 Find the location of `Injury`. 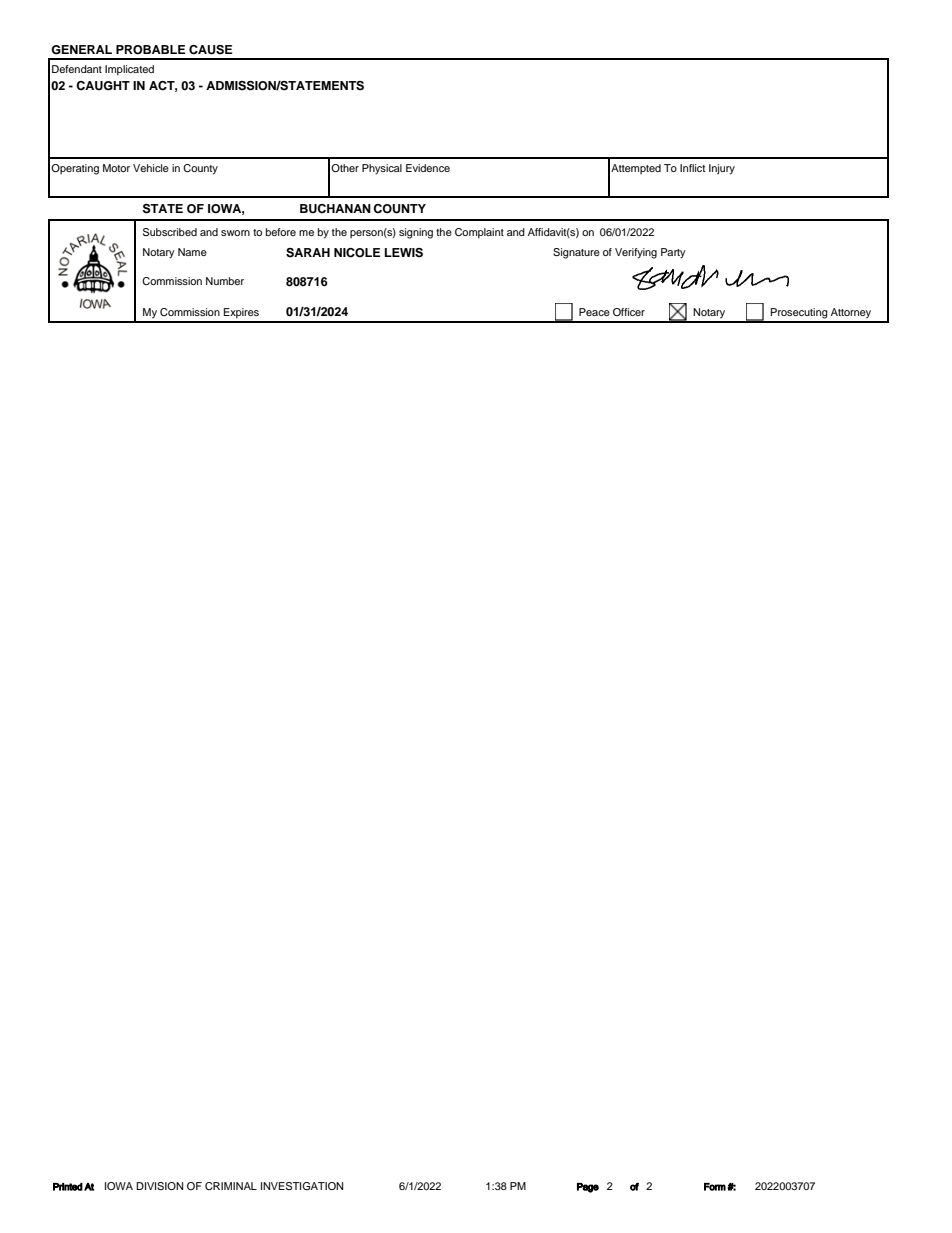

Injury is located at coordinates (722, 169).
